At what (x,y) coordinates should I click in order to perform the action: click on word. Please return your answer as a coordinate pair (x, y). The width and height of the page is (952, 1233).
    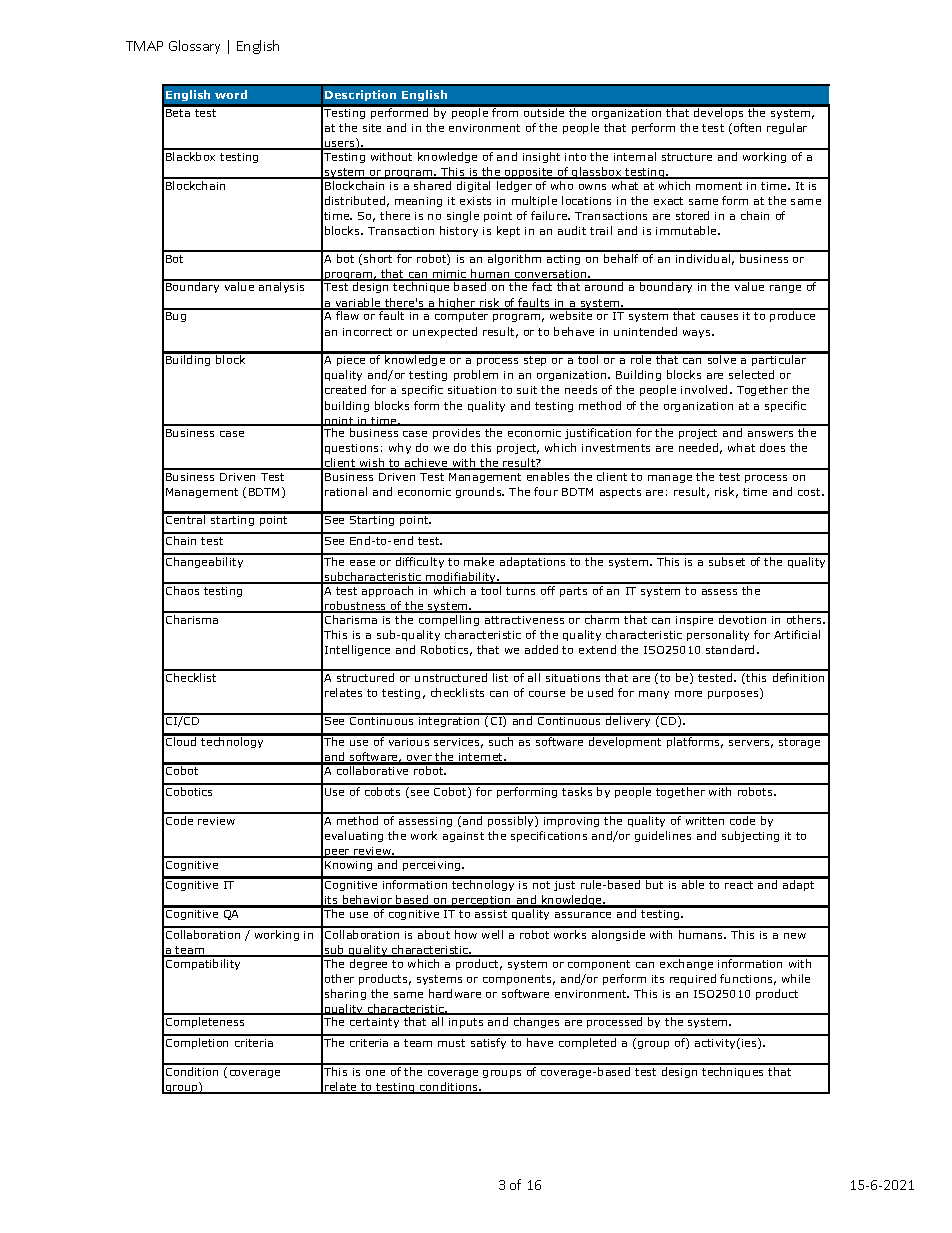
    Looking at the image, I should click on (231, 94).
